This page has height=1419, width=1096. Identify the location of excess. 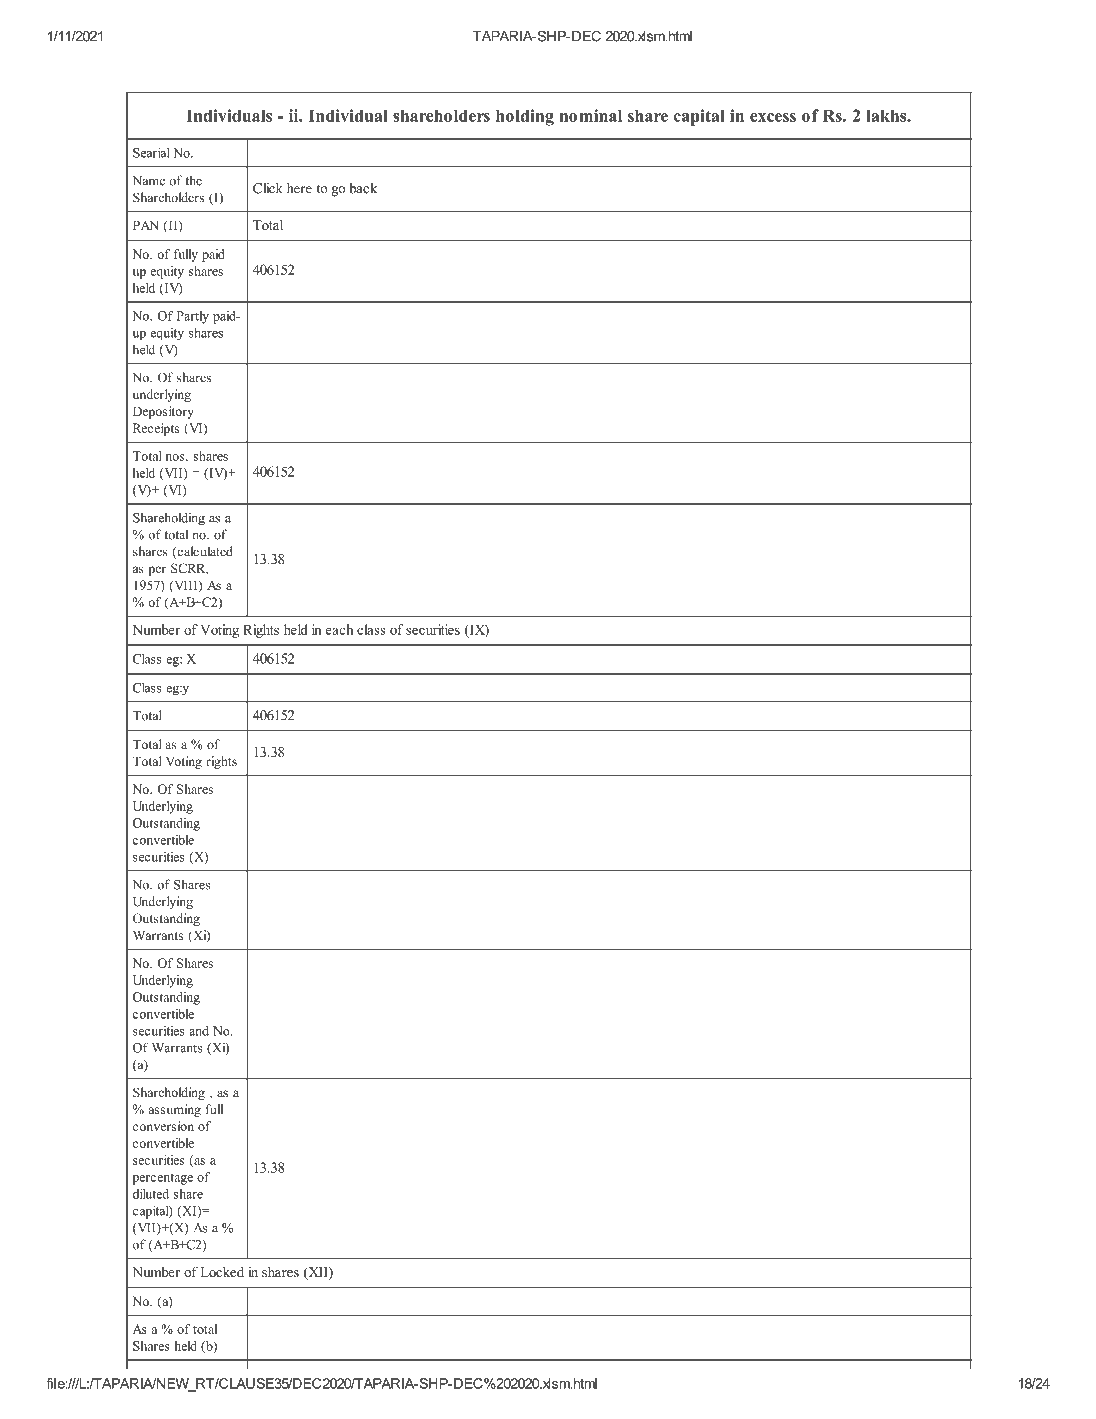
(773, 117).
